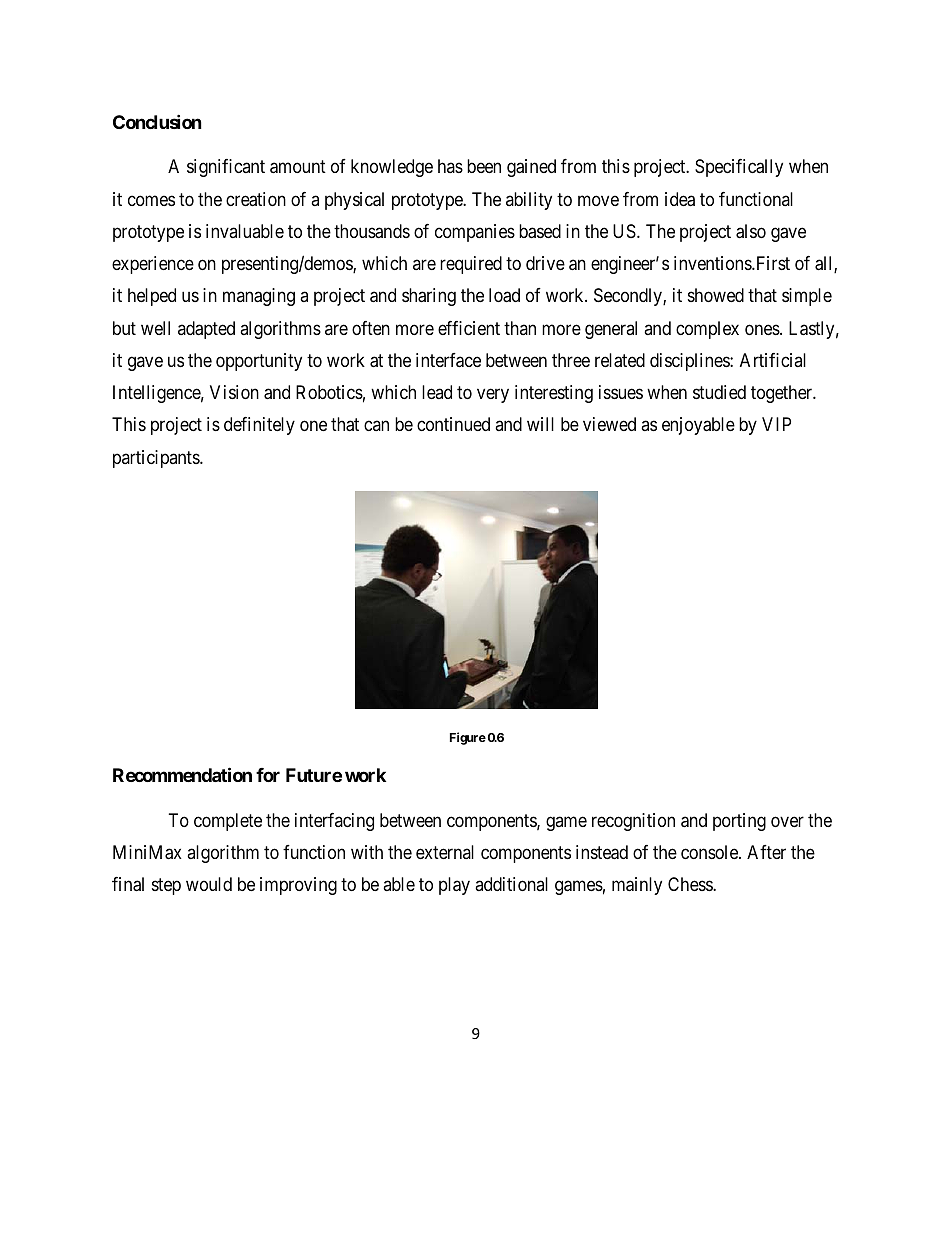 The image size is (952, 1233). Describe the element at coordinates (450, 166) in the screenshot. I see `has` at that location.
